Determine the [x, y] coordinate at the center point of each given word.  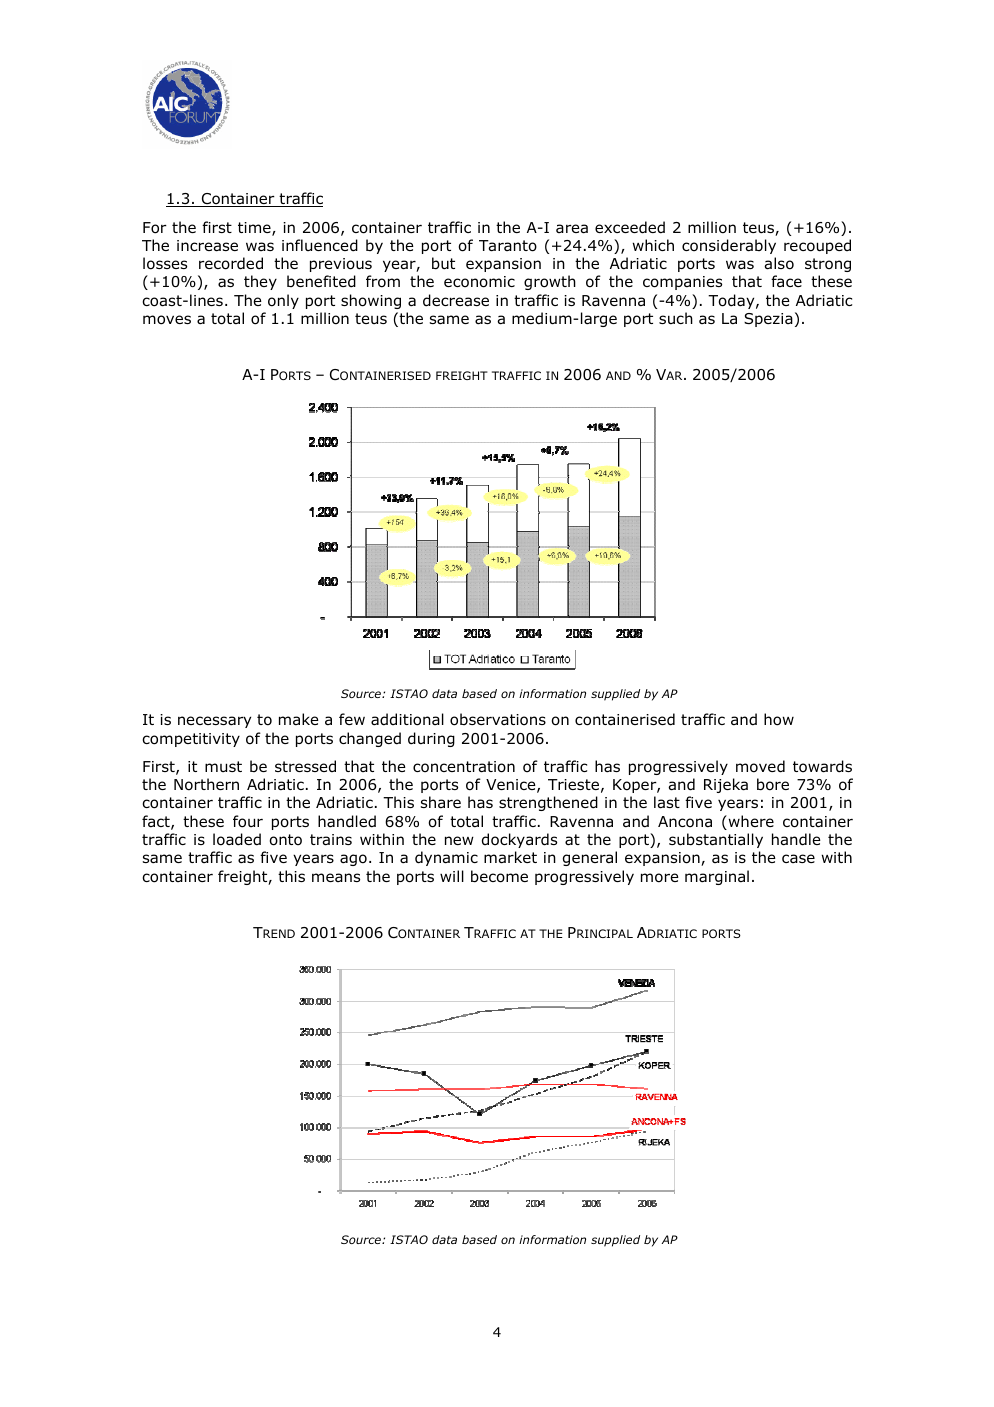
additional [407, 719]
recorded [231, 263]
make [299, 719]
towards [822, 766]
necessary [214, 722]
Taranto [508, 246]
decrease [456, 300]
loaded [237, 839]
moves [167, 320]
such [676, 318]
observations [498, 719]
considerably [729, 246]
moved [760, 766]
